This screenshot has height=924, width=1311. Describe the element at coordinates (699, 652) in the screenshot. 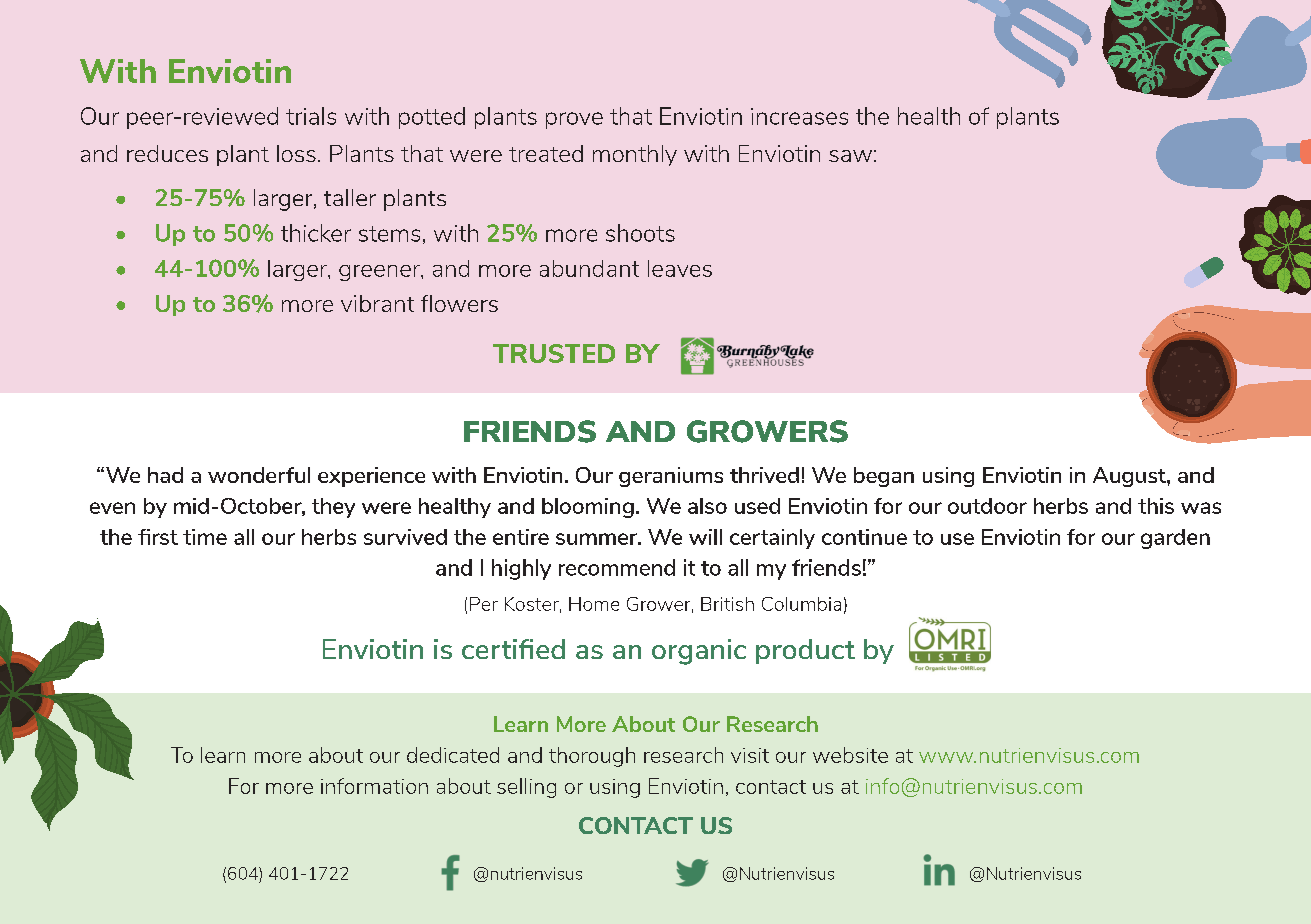

I see `organic` at that location.
